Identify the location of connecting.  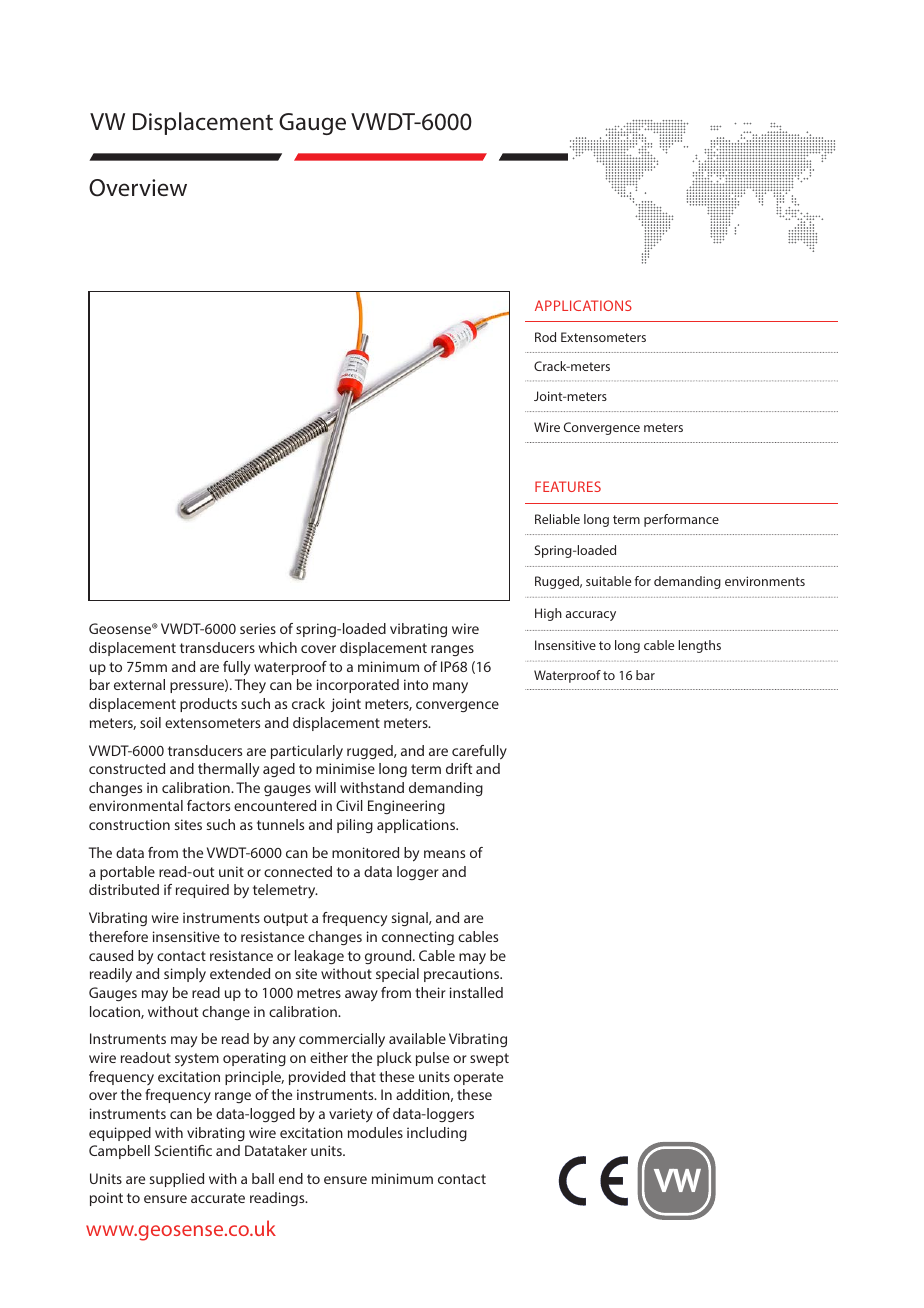
(418, 938).
